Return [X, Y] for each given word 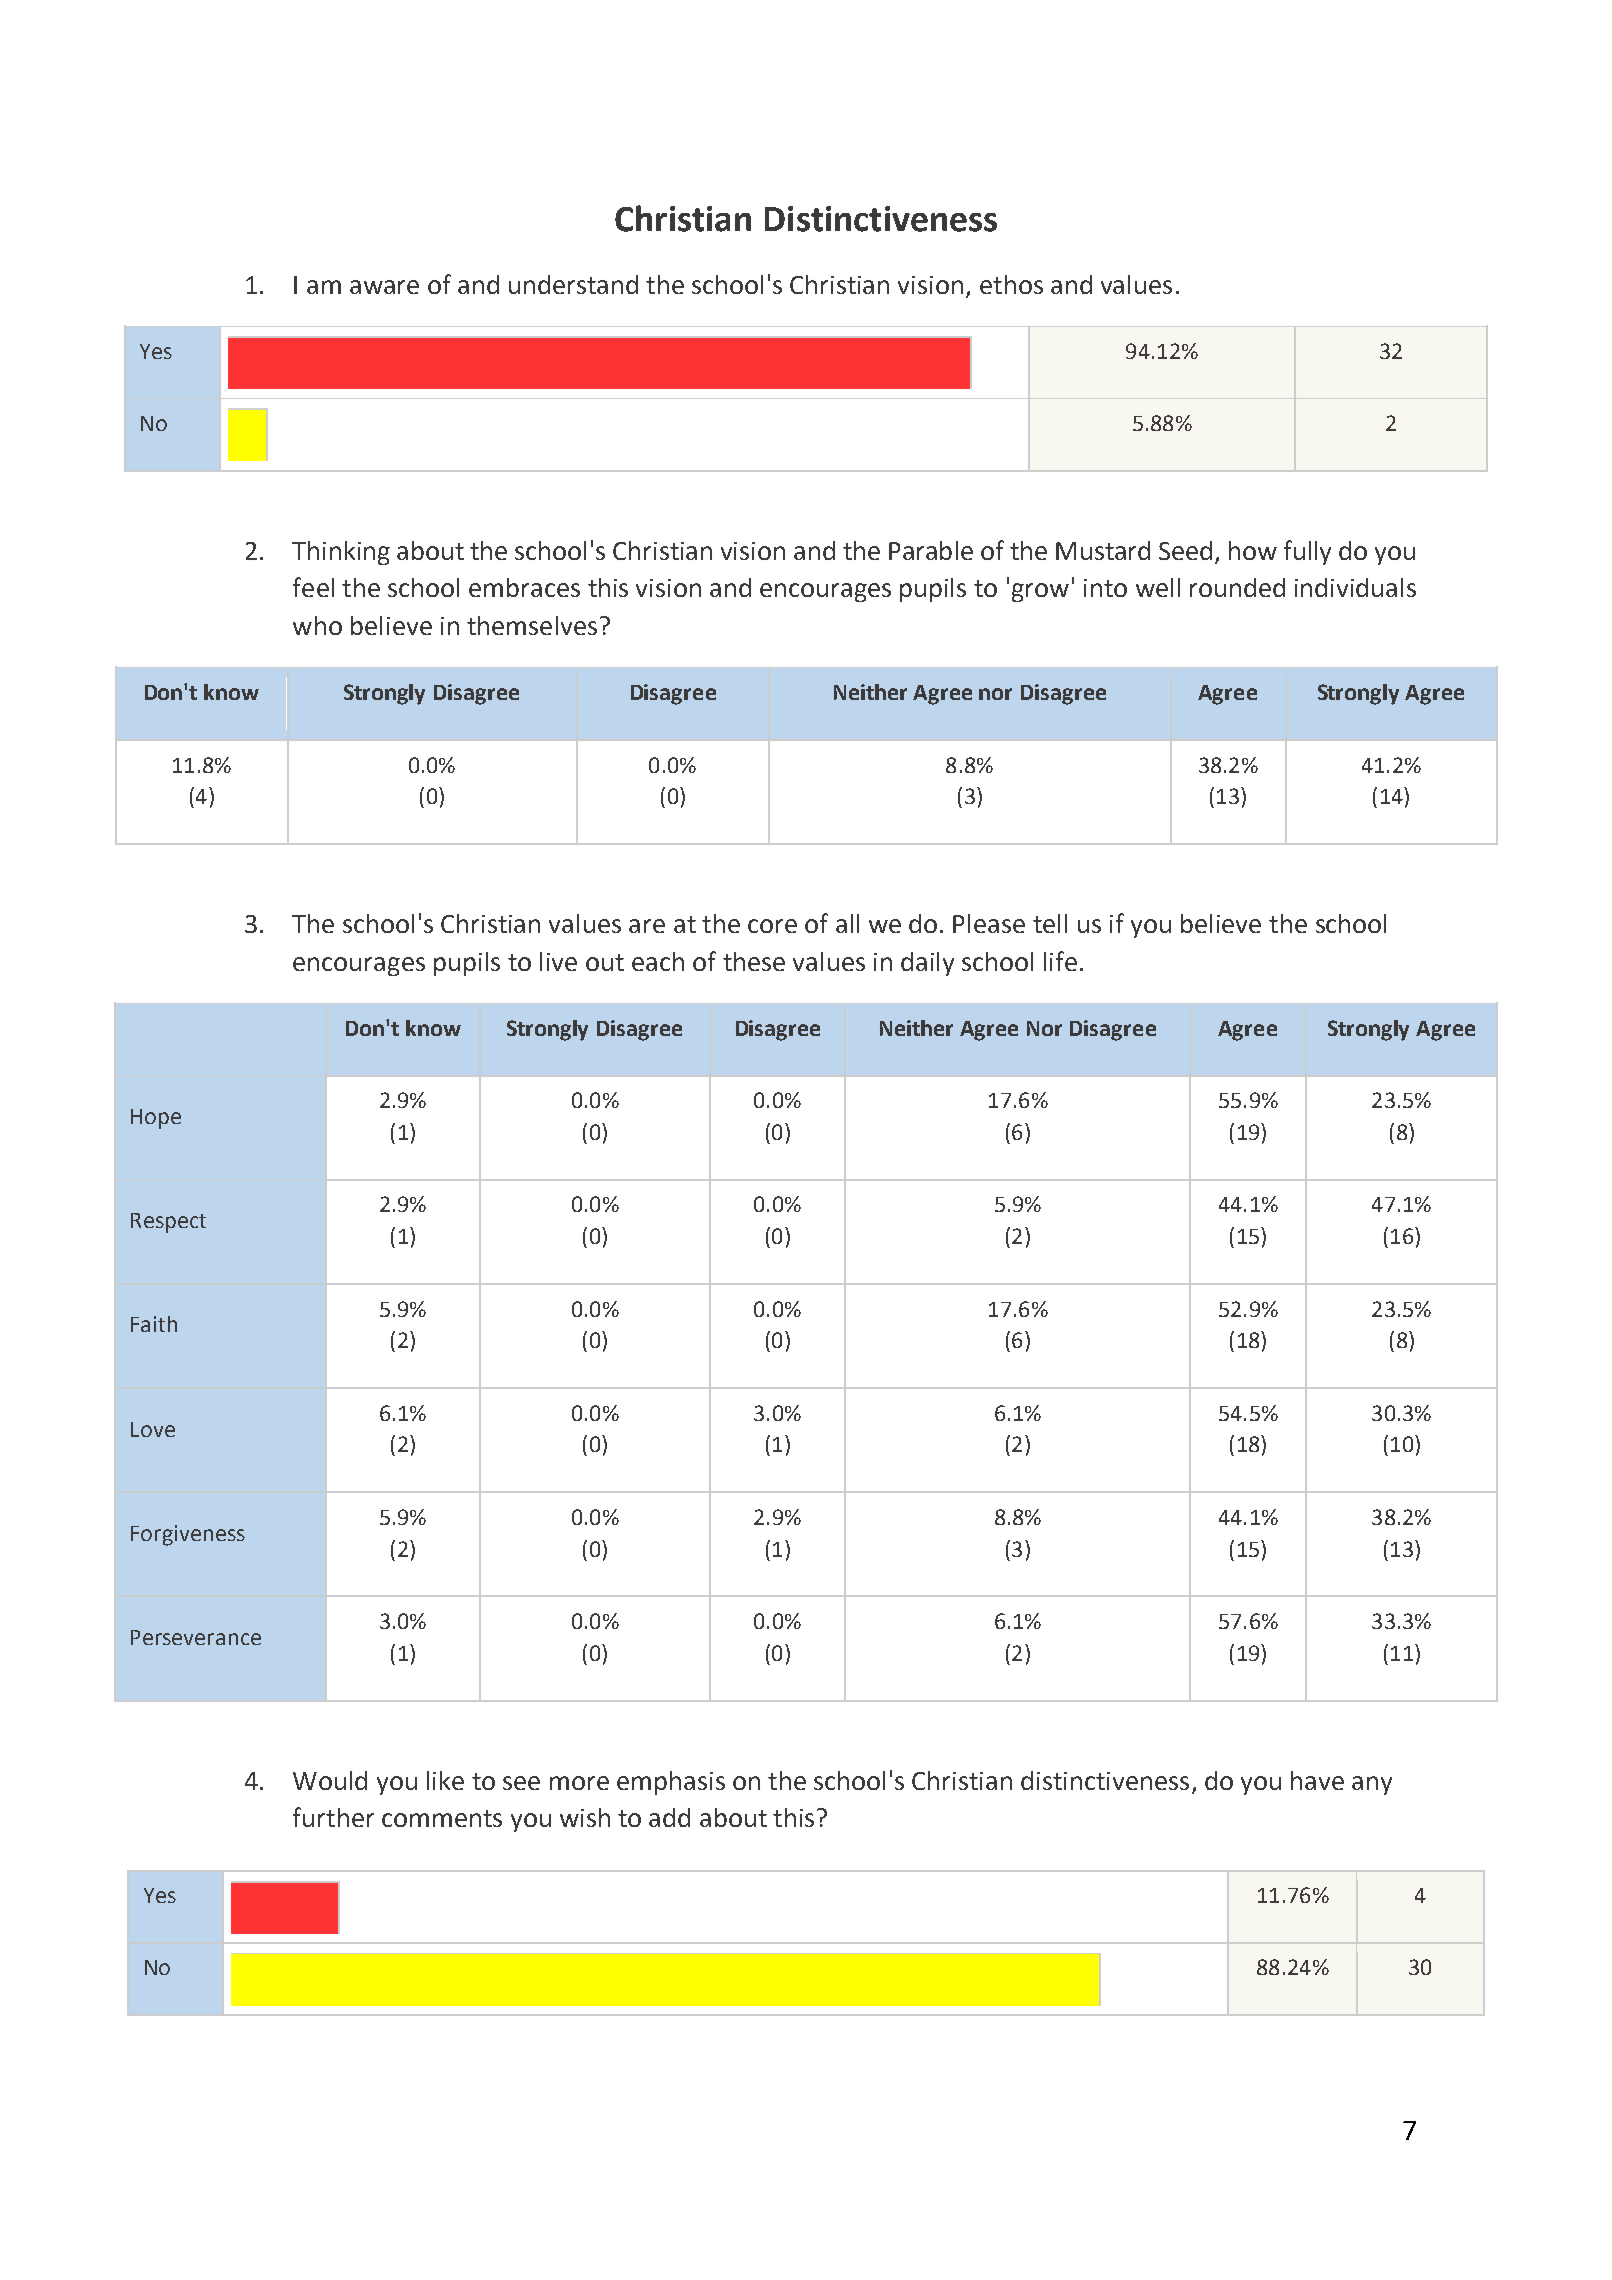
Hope [156, 1119]
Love [153, 1429]
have [1317, 1780]
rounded [1237, 587]
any [1372, 1785]
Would [330, 1780]
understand [573, 284]
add [669, 1817]
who [317, 625]
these [754, 961]
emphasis [671, 1783]
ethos [1011, 284]
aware [384, 287]
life [1060, 961]
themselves [532, 625]
